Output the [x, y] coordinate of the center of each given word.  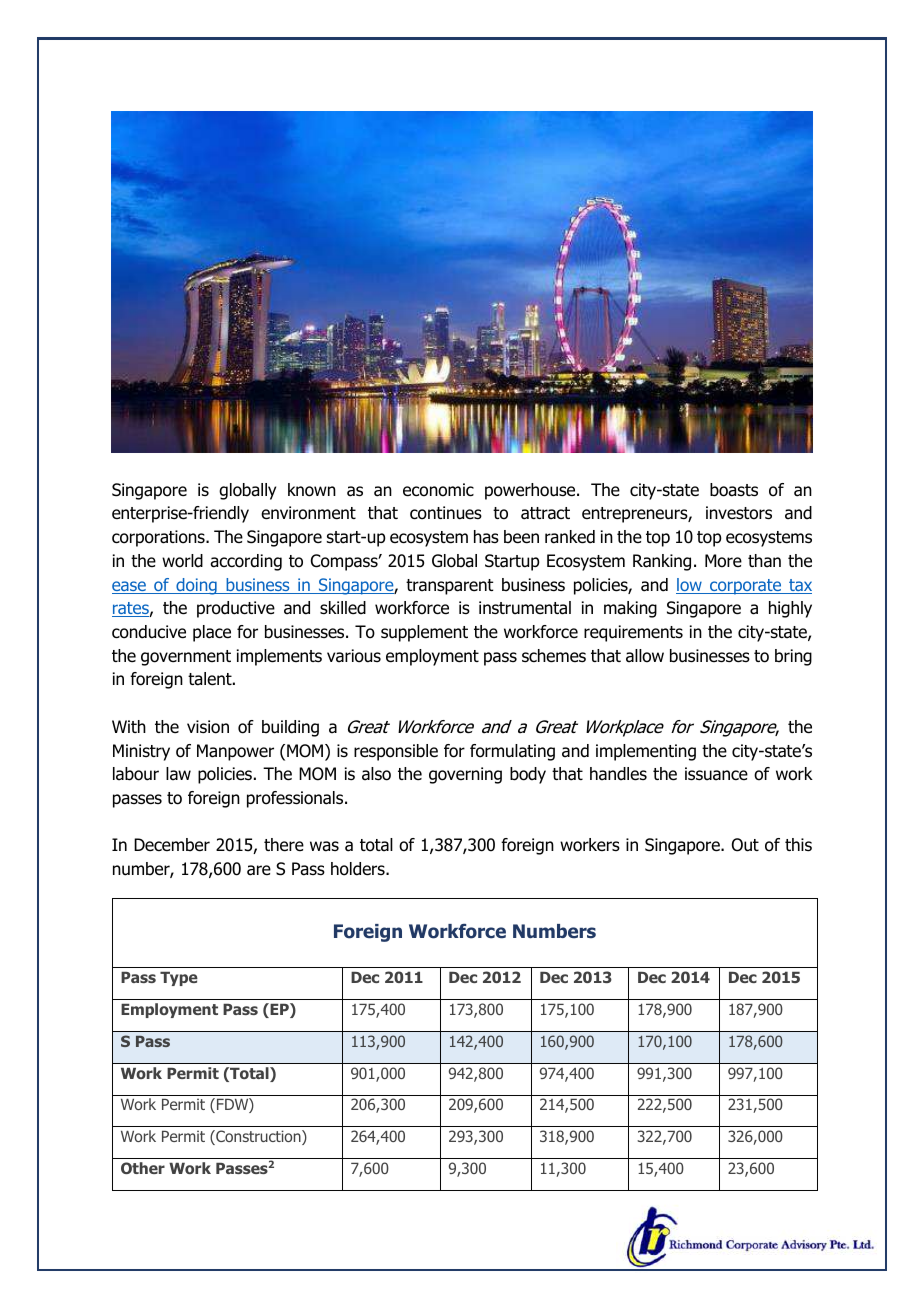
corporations [159, 538]
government [186, 658]
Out [745, 845]
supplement [424, 633]
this [798, 845]
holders [359, 869]
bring [793, 657]
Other [143, 1168]
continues [446, 513]
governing [465, 775]
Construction [258, 1137]
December [172, 845]
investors [739, 513]
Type [179, 979]
